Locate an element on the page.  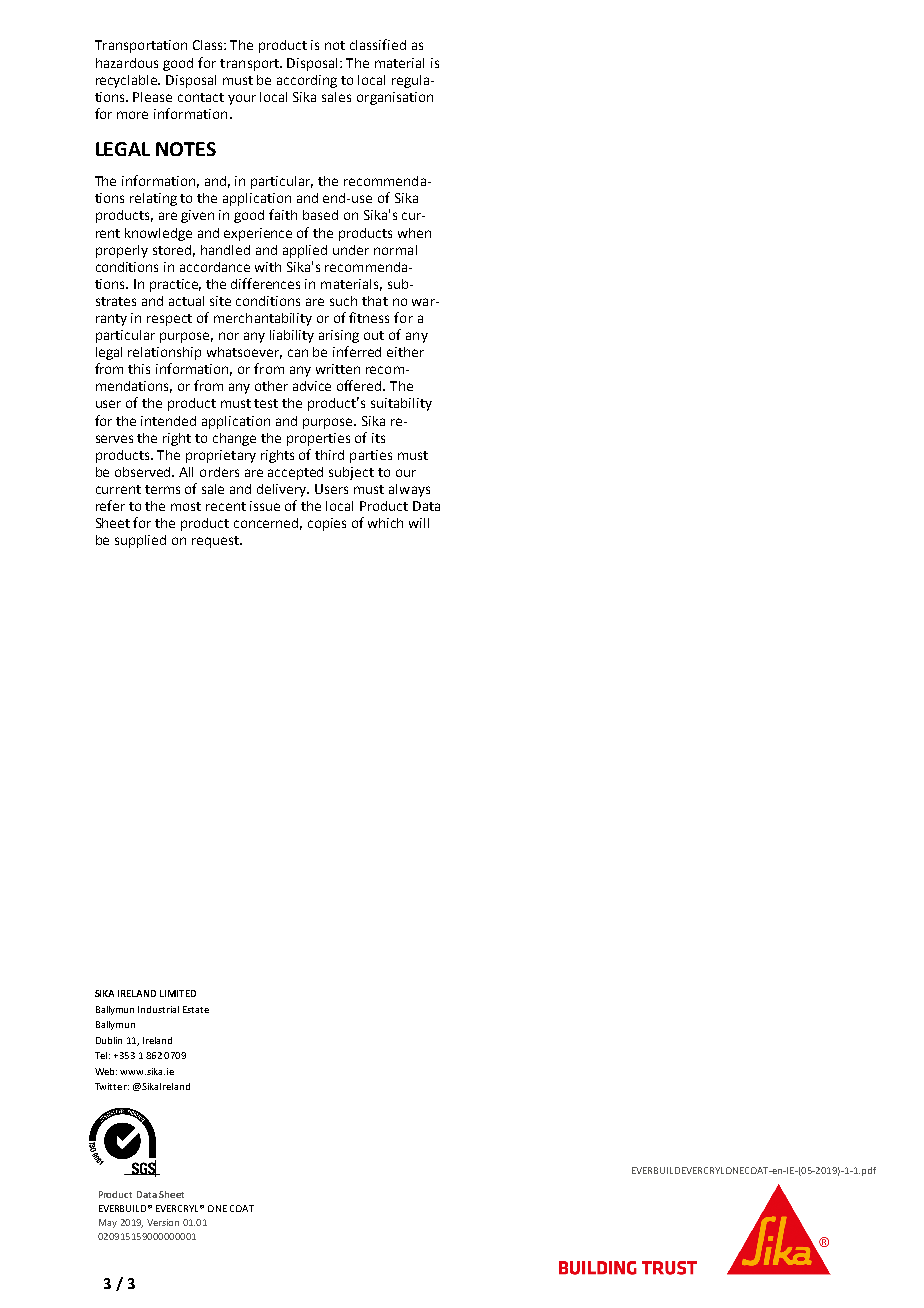
Estate is located at coordinates (196, 1009).
